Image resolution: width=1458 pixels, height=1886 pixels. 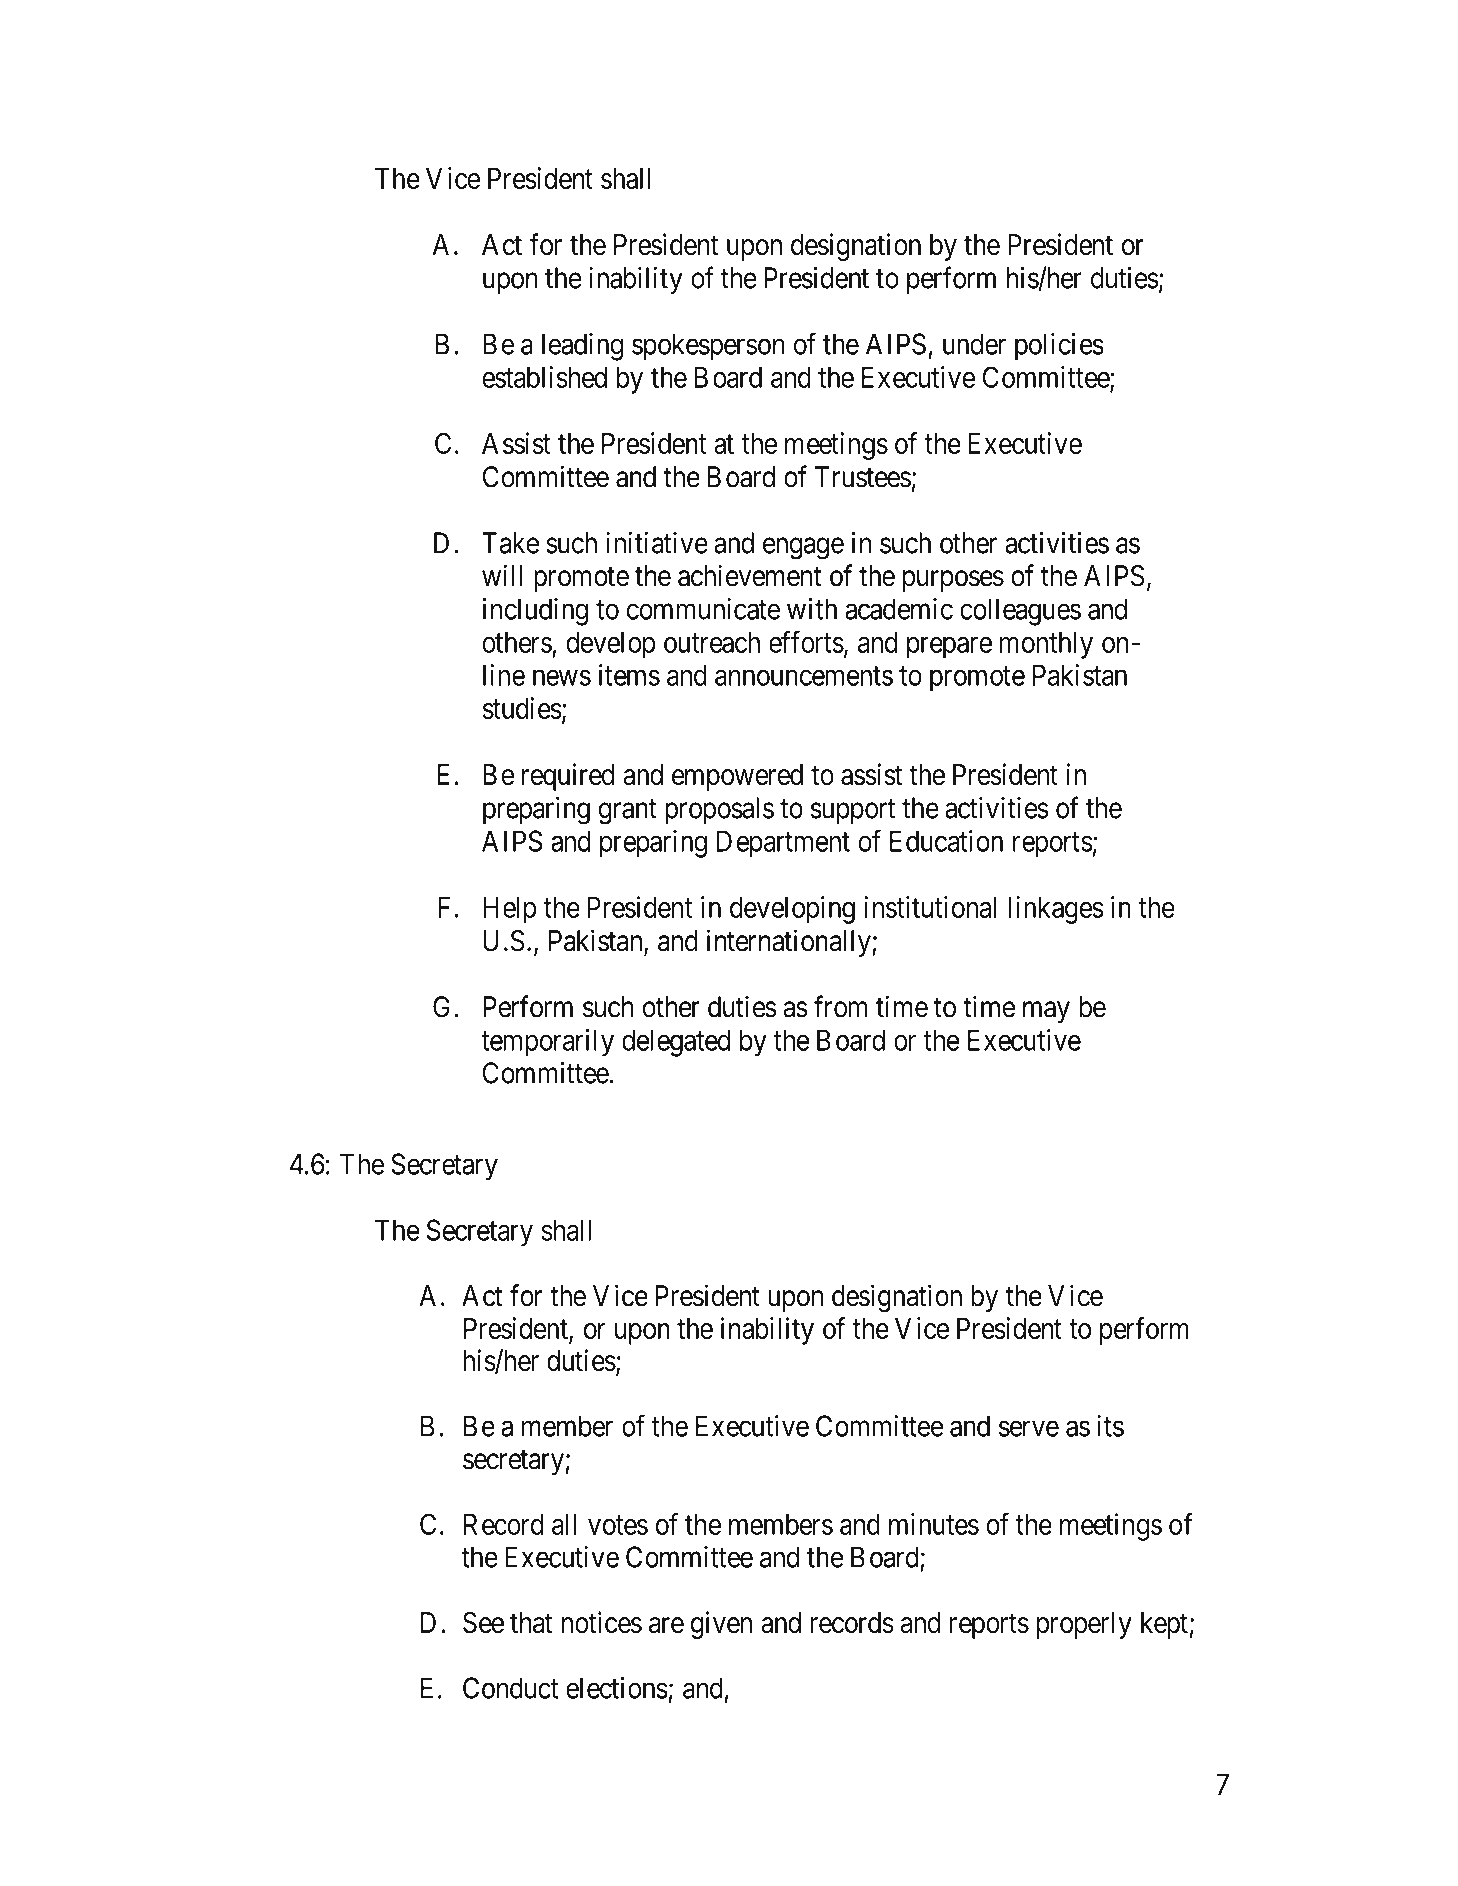 What do you see at coordinates (531, 1623) in the screenshot?
I see `that` at bounding box center [531, 1623].
